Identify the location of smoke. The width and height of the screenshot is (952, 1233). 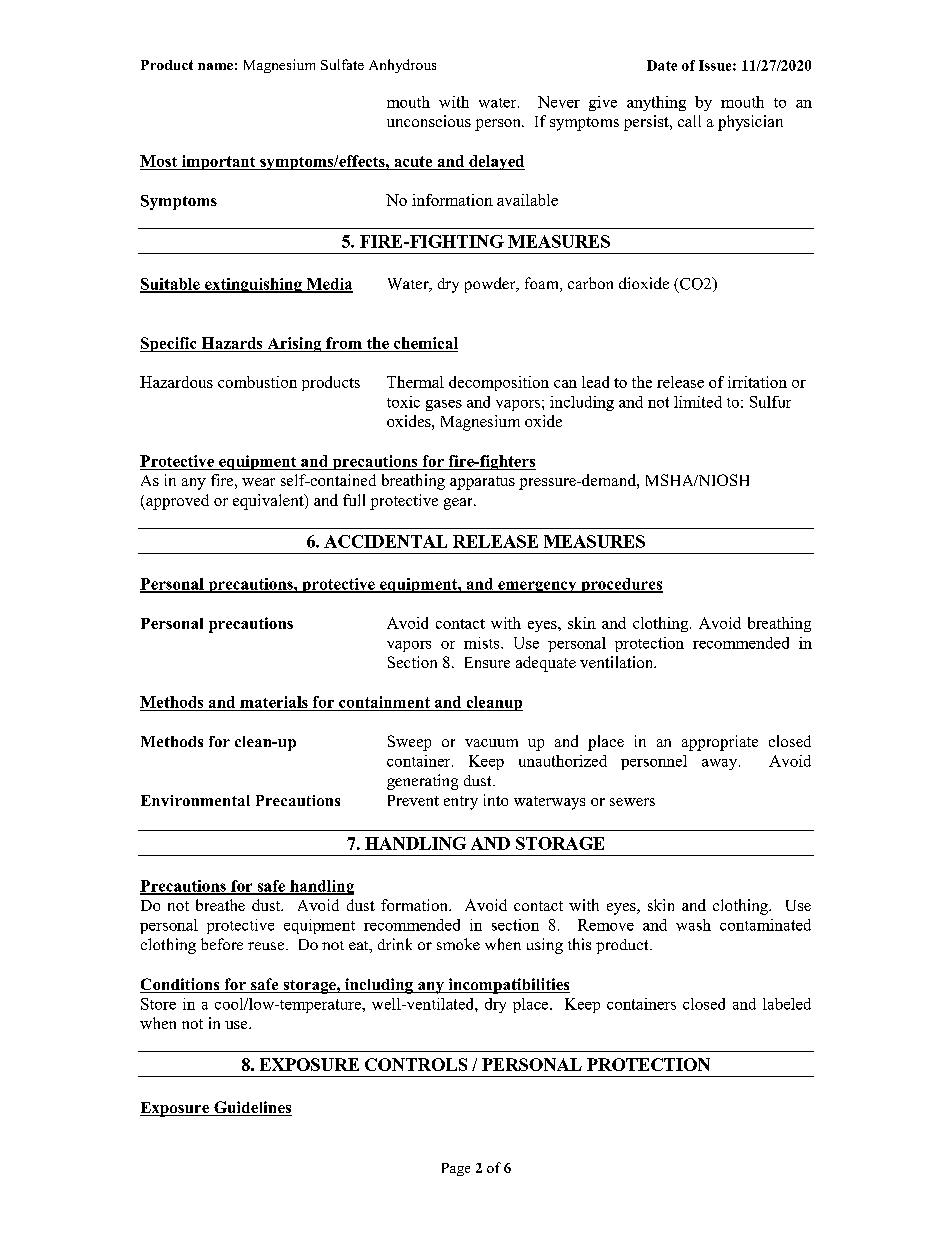
(458, 944).
